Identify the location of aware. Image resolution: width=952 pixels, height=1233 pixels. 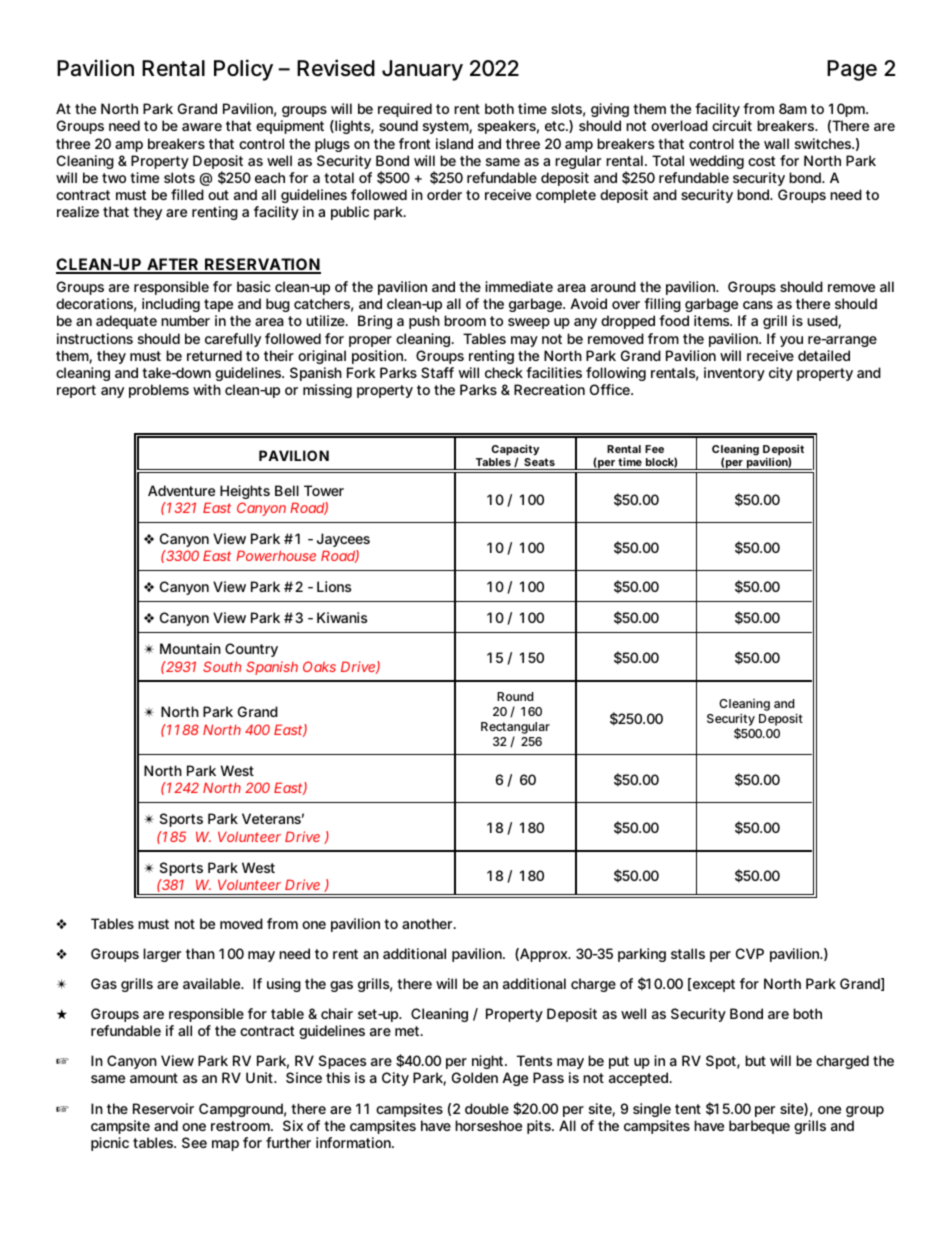
(202, 127).
